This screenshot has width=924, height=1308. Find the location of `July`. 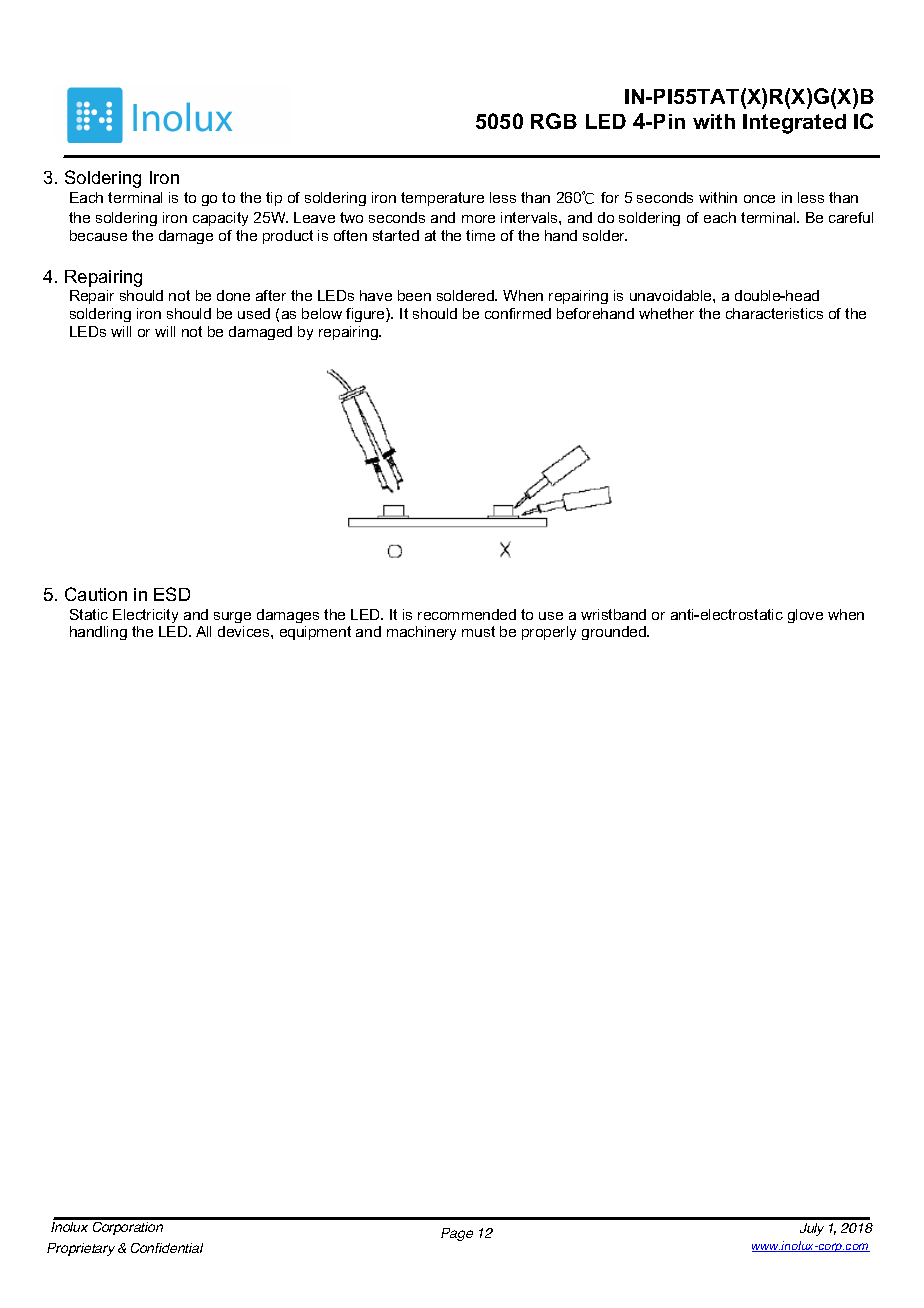

July is located at coordinates (812, 1229).
